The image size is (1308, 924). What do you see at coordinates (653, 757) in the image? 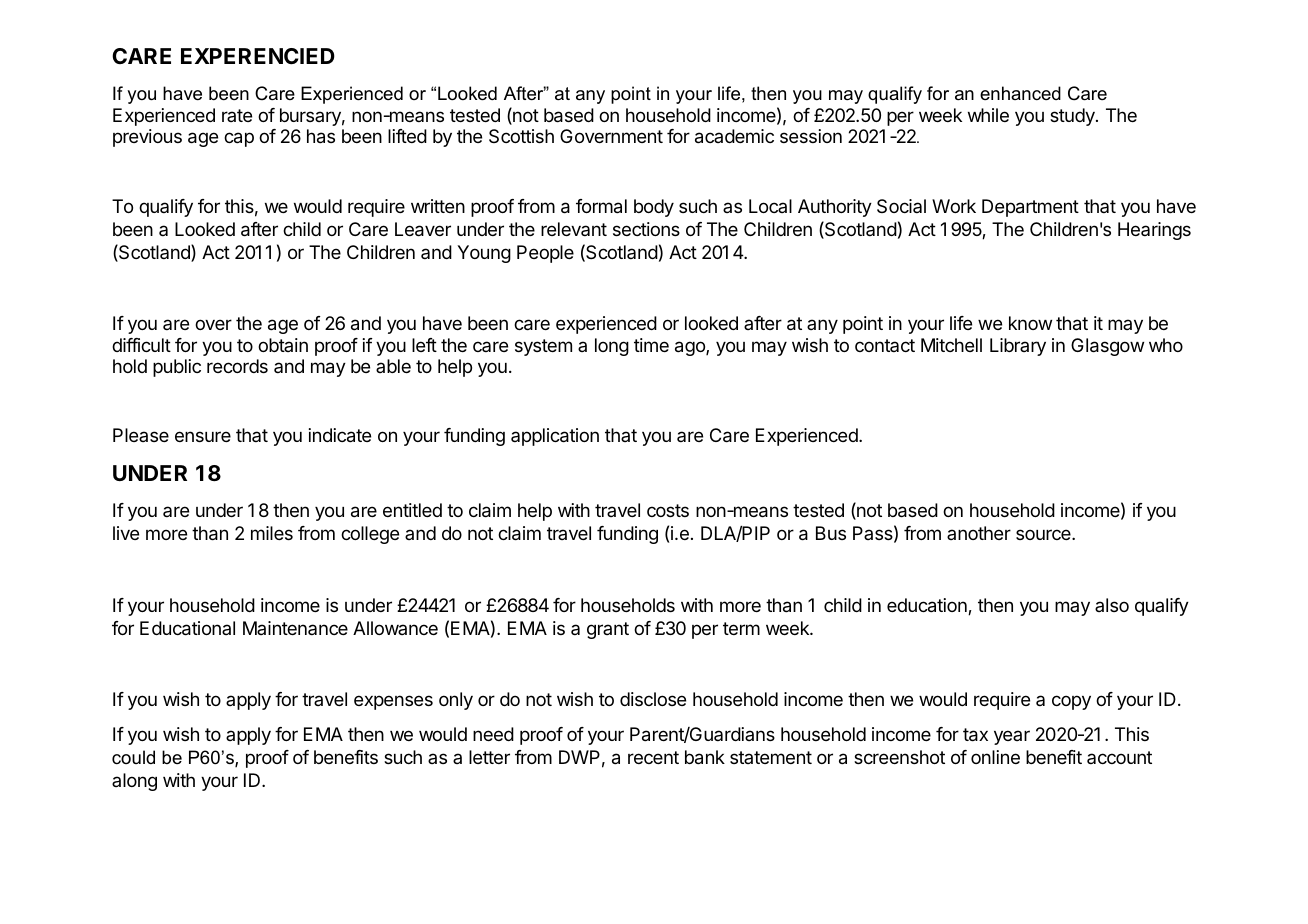
I see `recent` at bounding box center [653, 757].
